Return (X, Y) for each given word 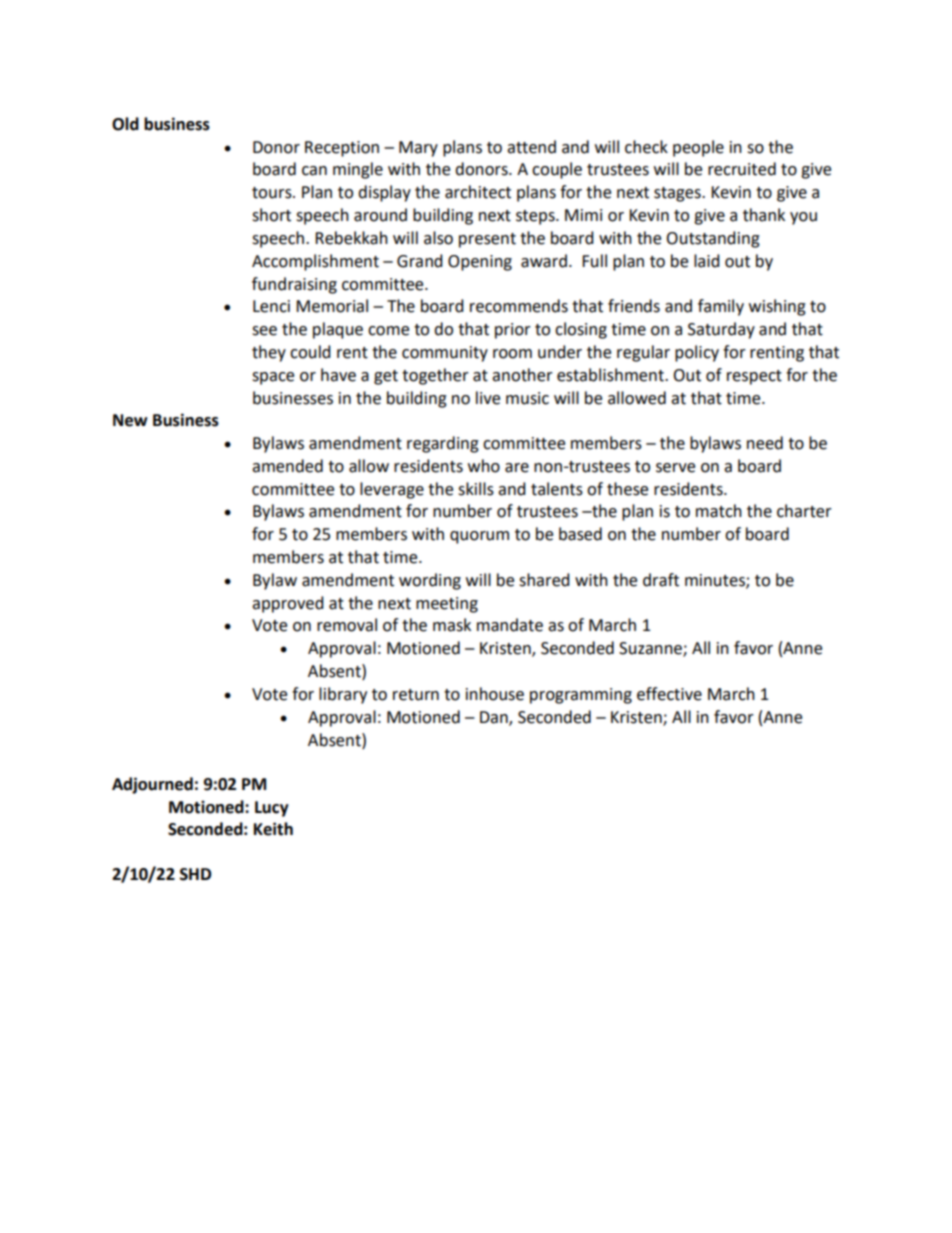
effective (669, 694)
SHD (195, 874)
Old (125, 124)
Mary (418, 149)
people (698, 148)
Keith (273, 829)
